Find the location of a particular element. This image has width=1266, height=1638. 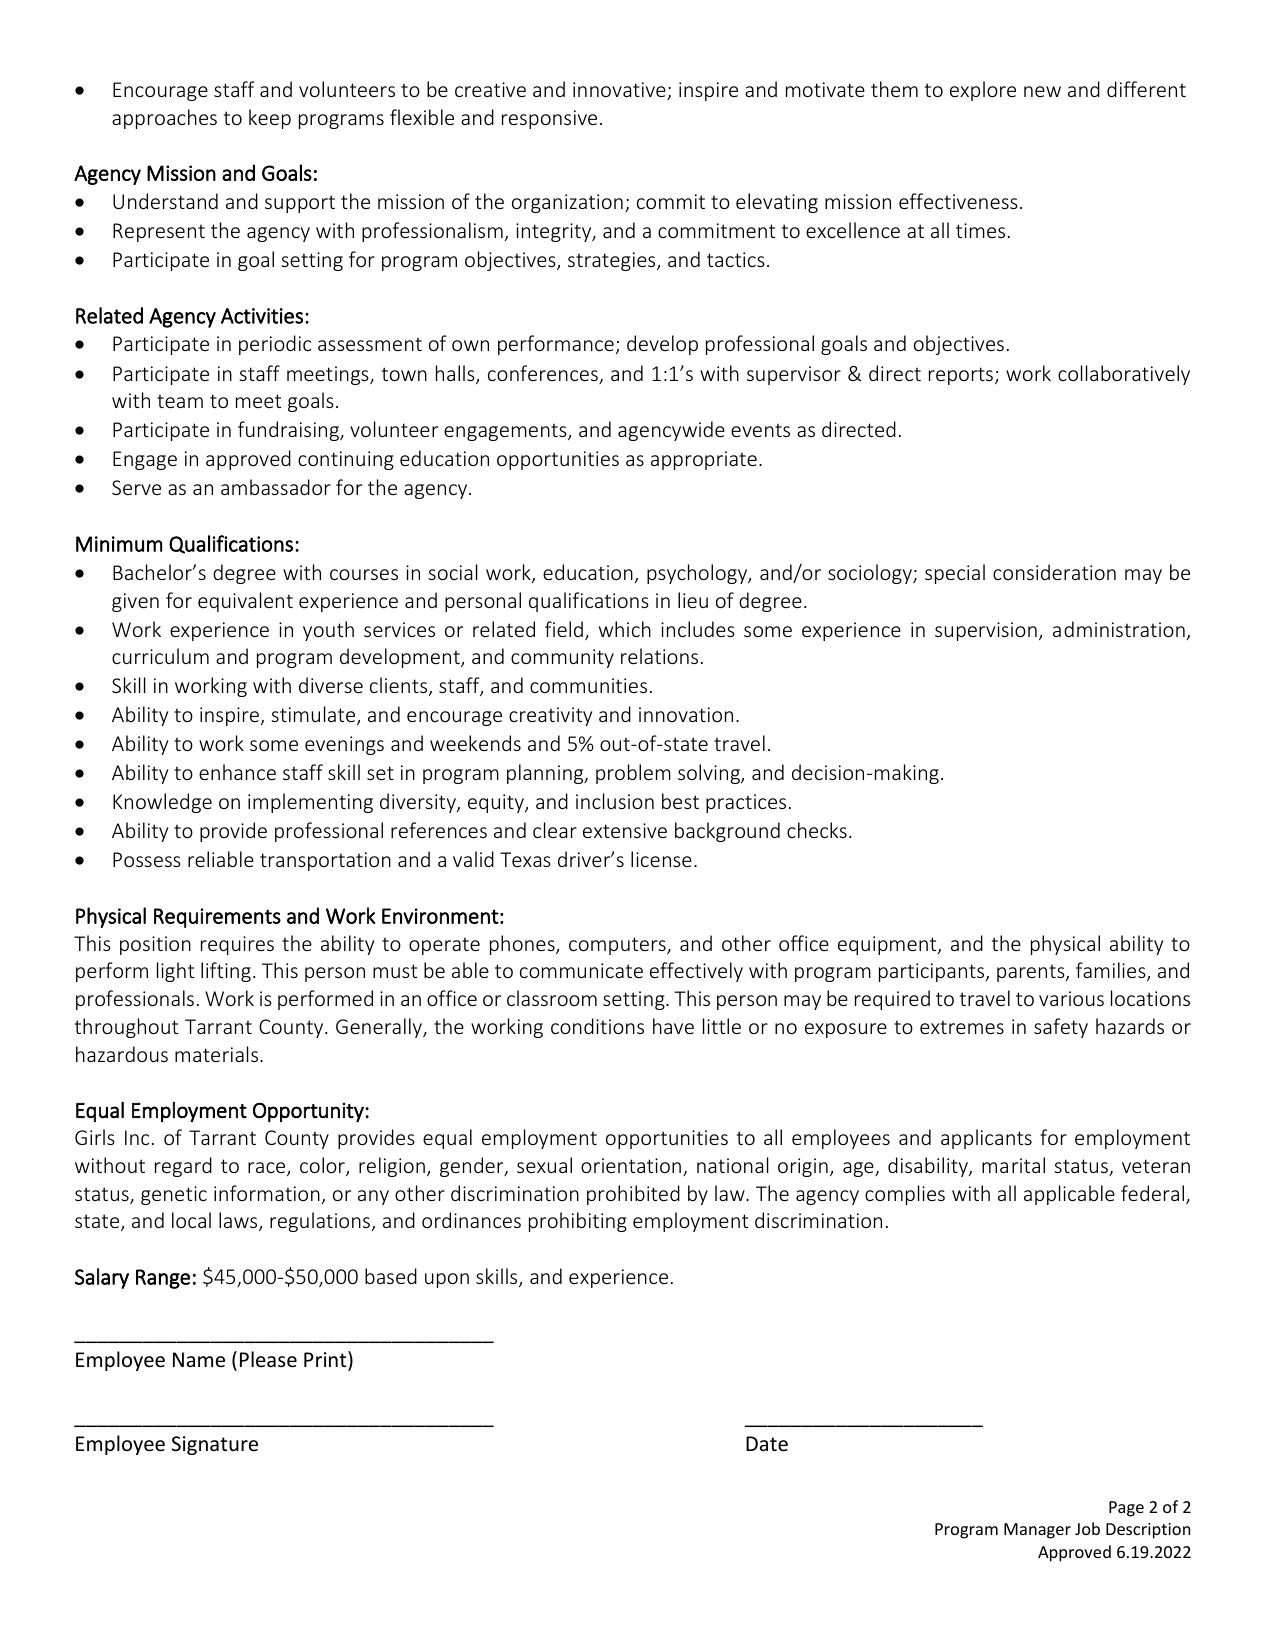

regard is located at coordinates (183, 1167).
